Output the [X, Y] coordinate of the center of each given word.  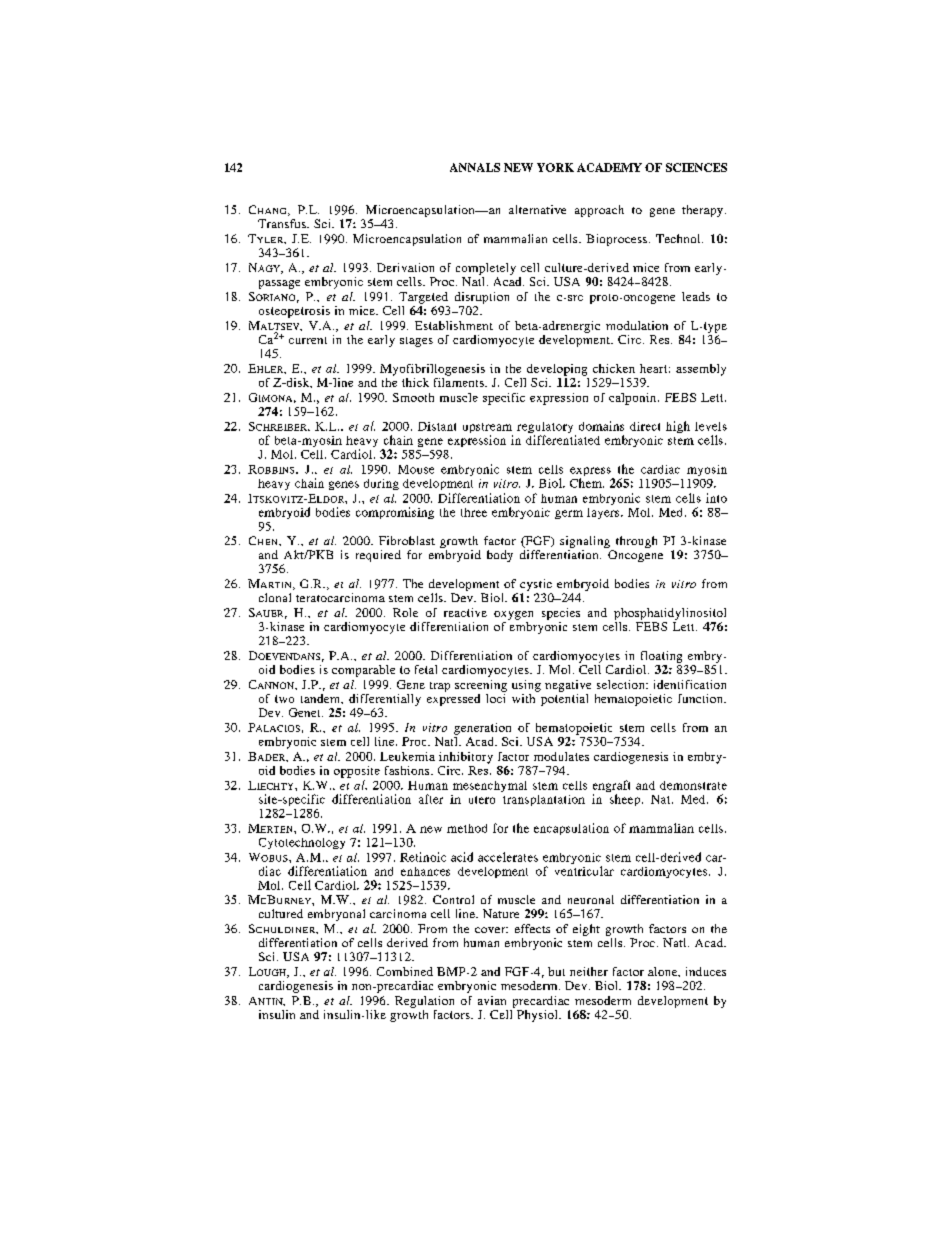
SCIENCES [696, 167]
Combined [405, 971]
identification [690, 684]
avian [492, 1000]
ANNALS [475, 167]
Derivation [405, 267]
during [381, 484]
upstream [488, 429]
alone [664, 972]
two [284, 699]
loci [496, 697]
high [678, 427]
